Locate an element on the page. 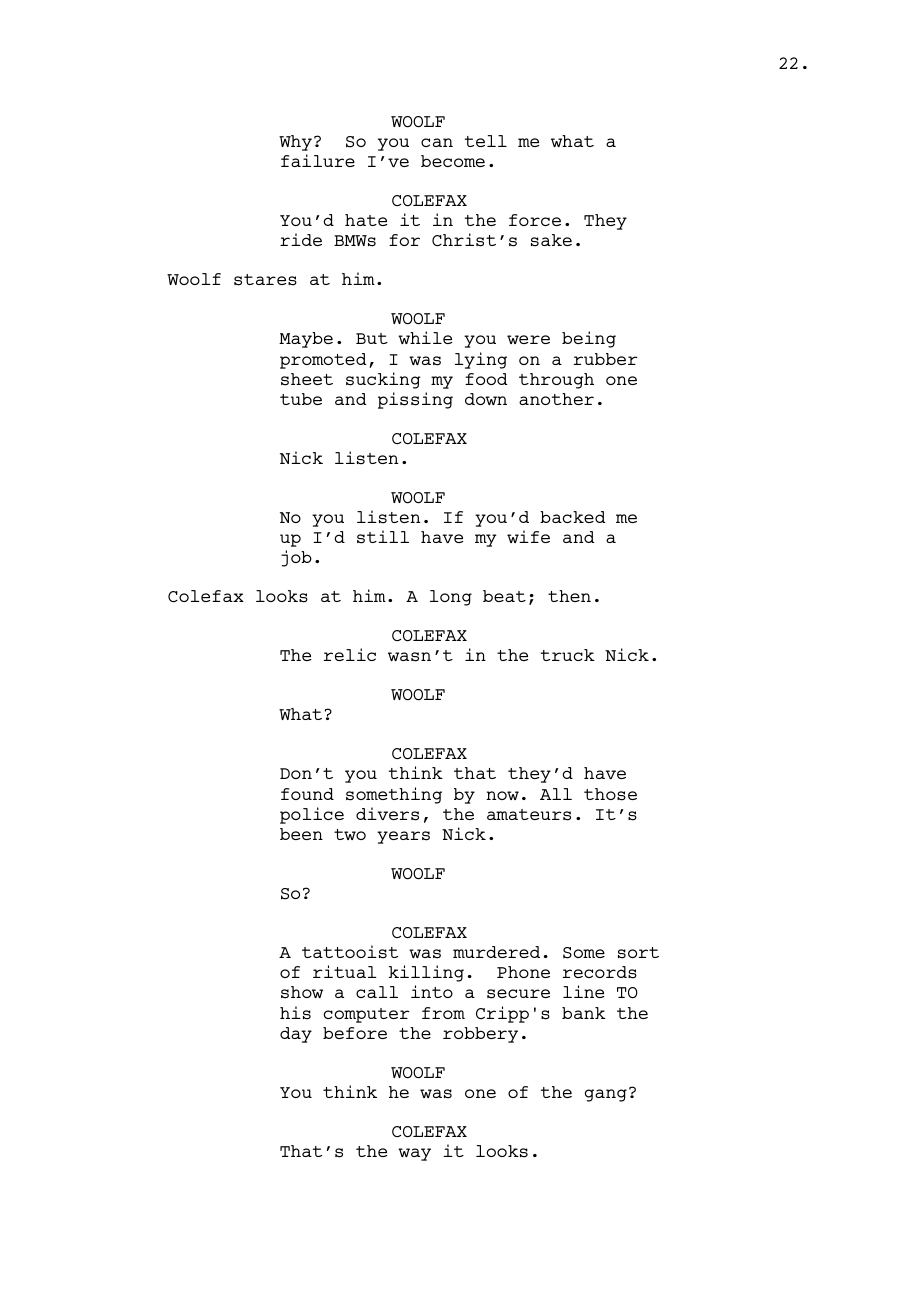 The image size is (924, 1308). day is located at coordinates (296, 1035).
